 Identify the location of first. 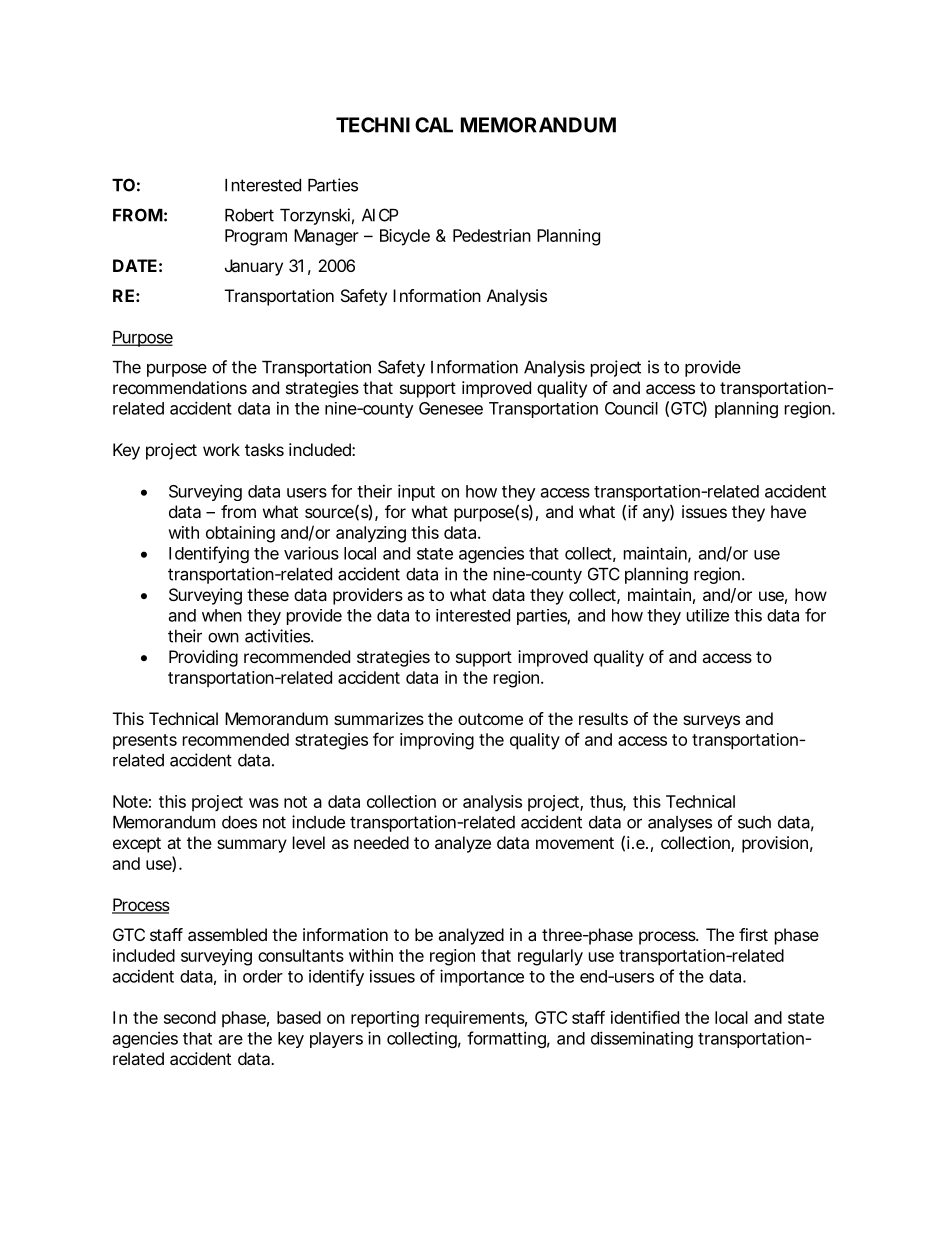
(753, 934).
